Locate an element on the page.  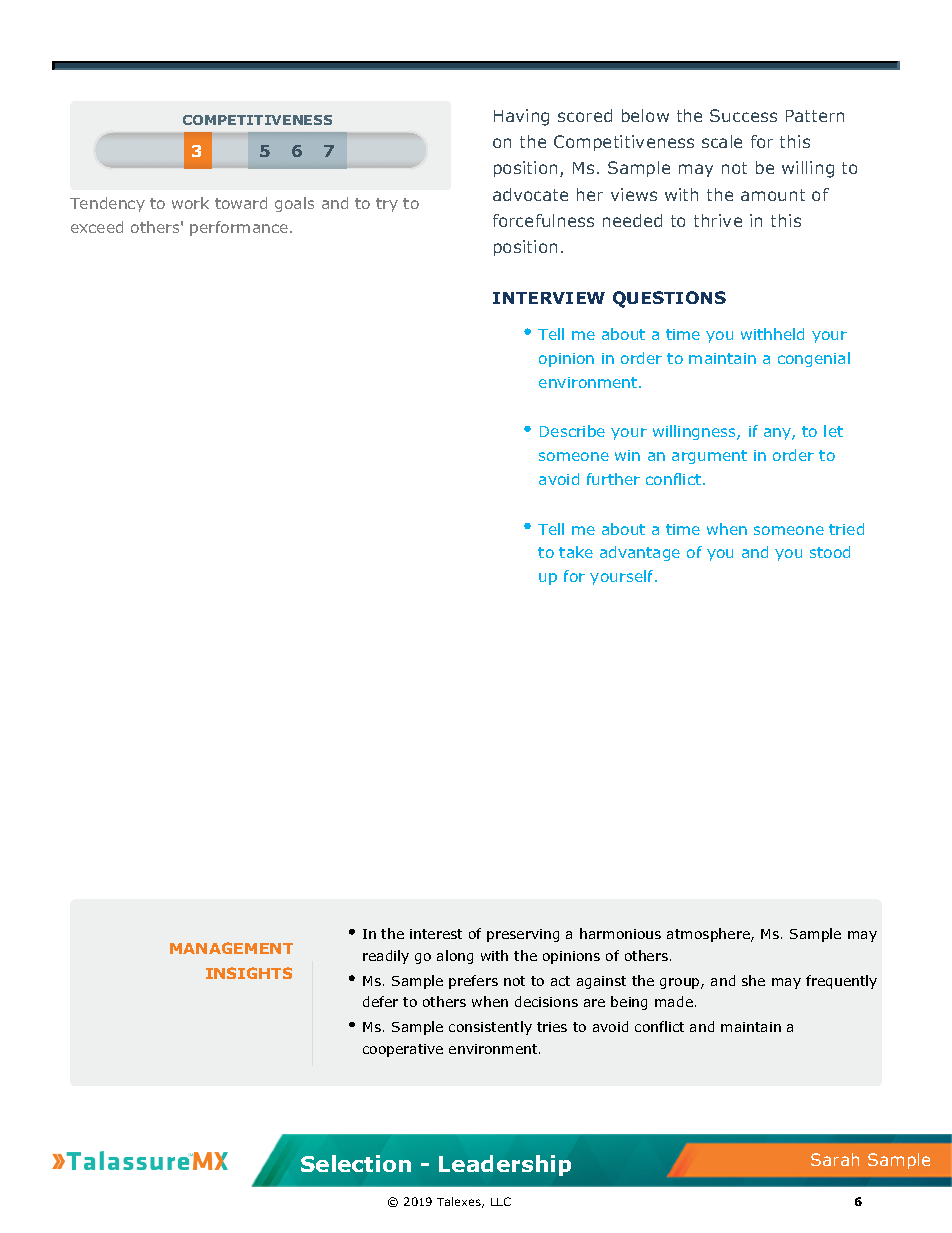
Describe is located at coordinates (572, 431).
